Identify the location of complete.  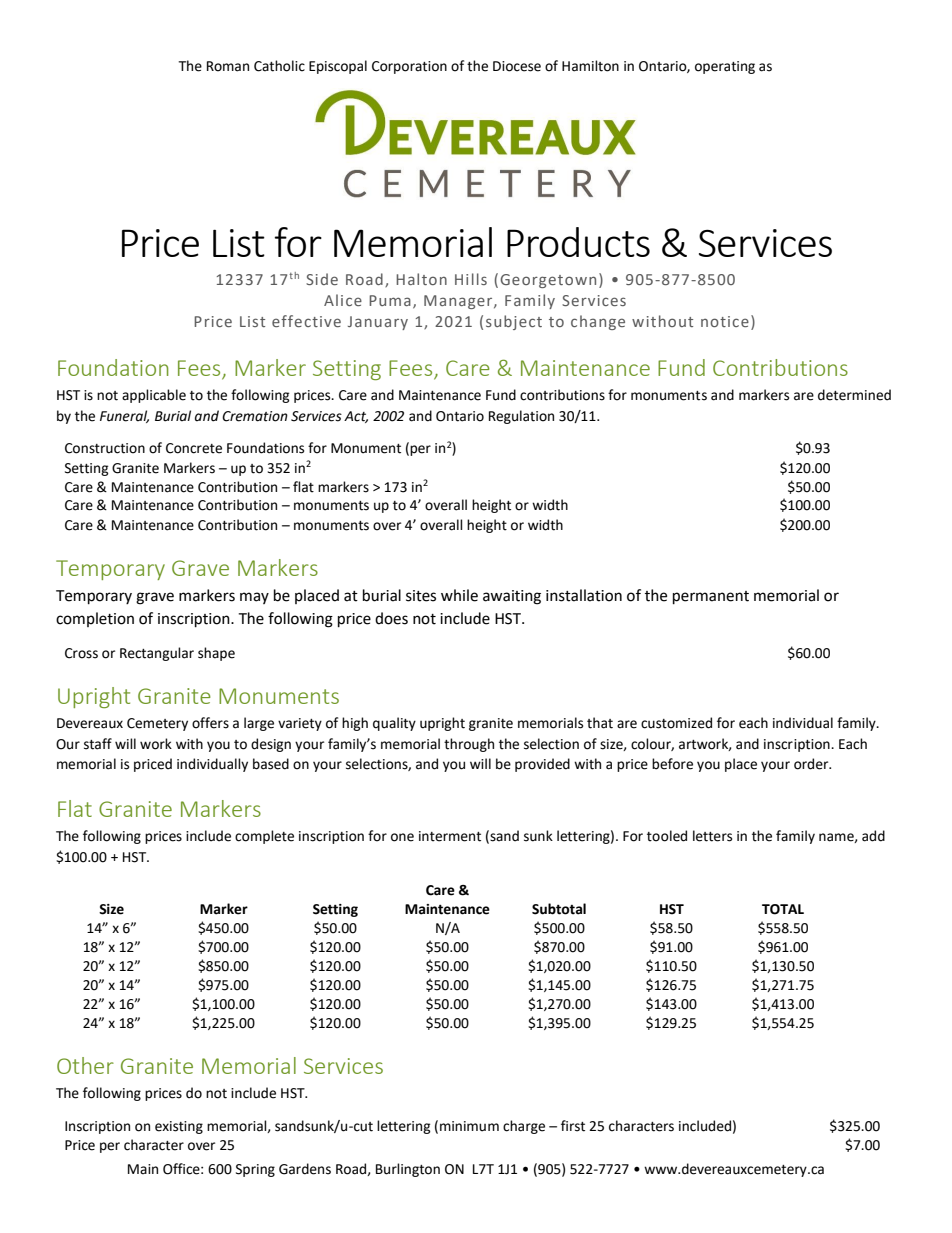
(264, 837).
